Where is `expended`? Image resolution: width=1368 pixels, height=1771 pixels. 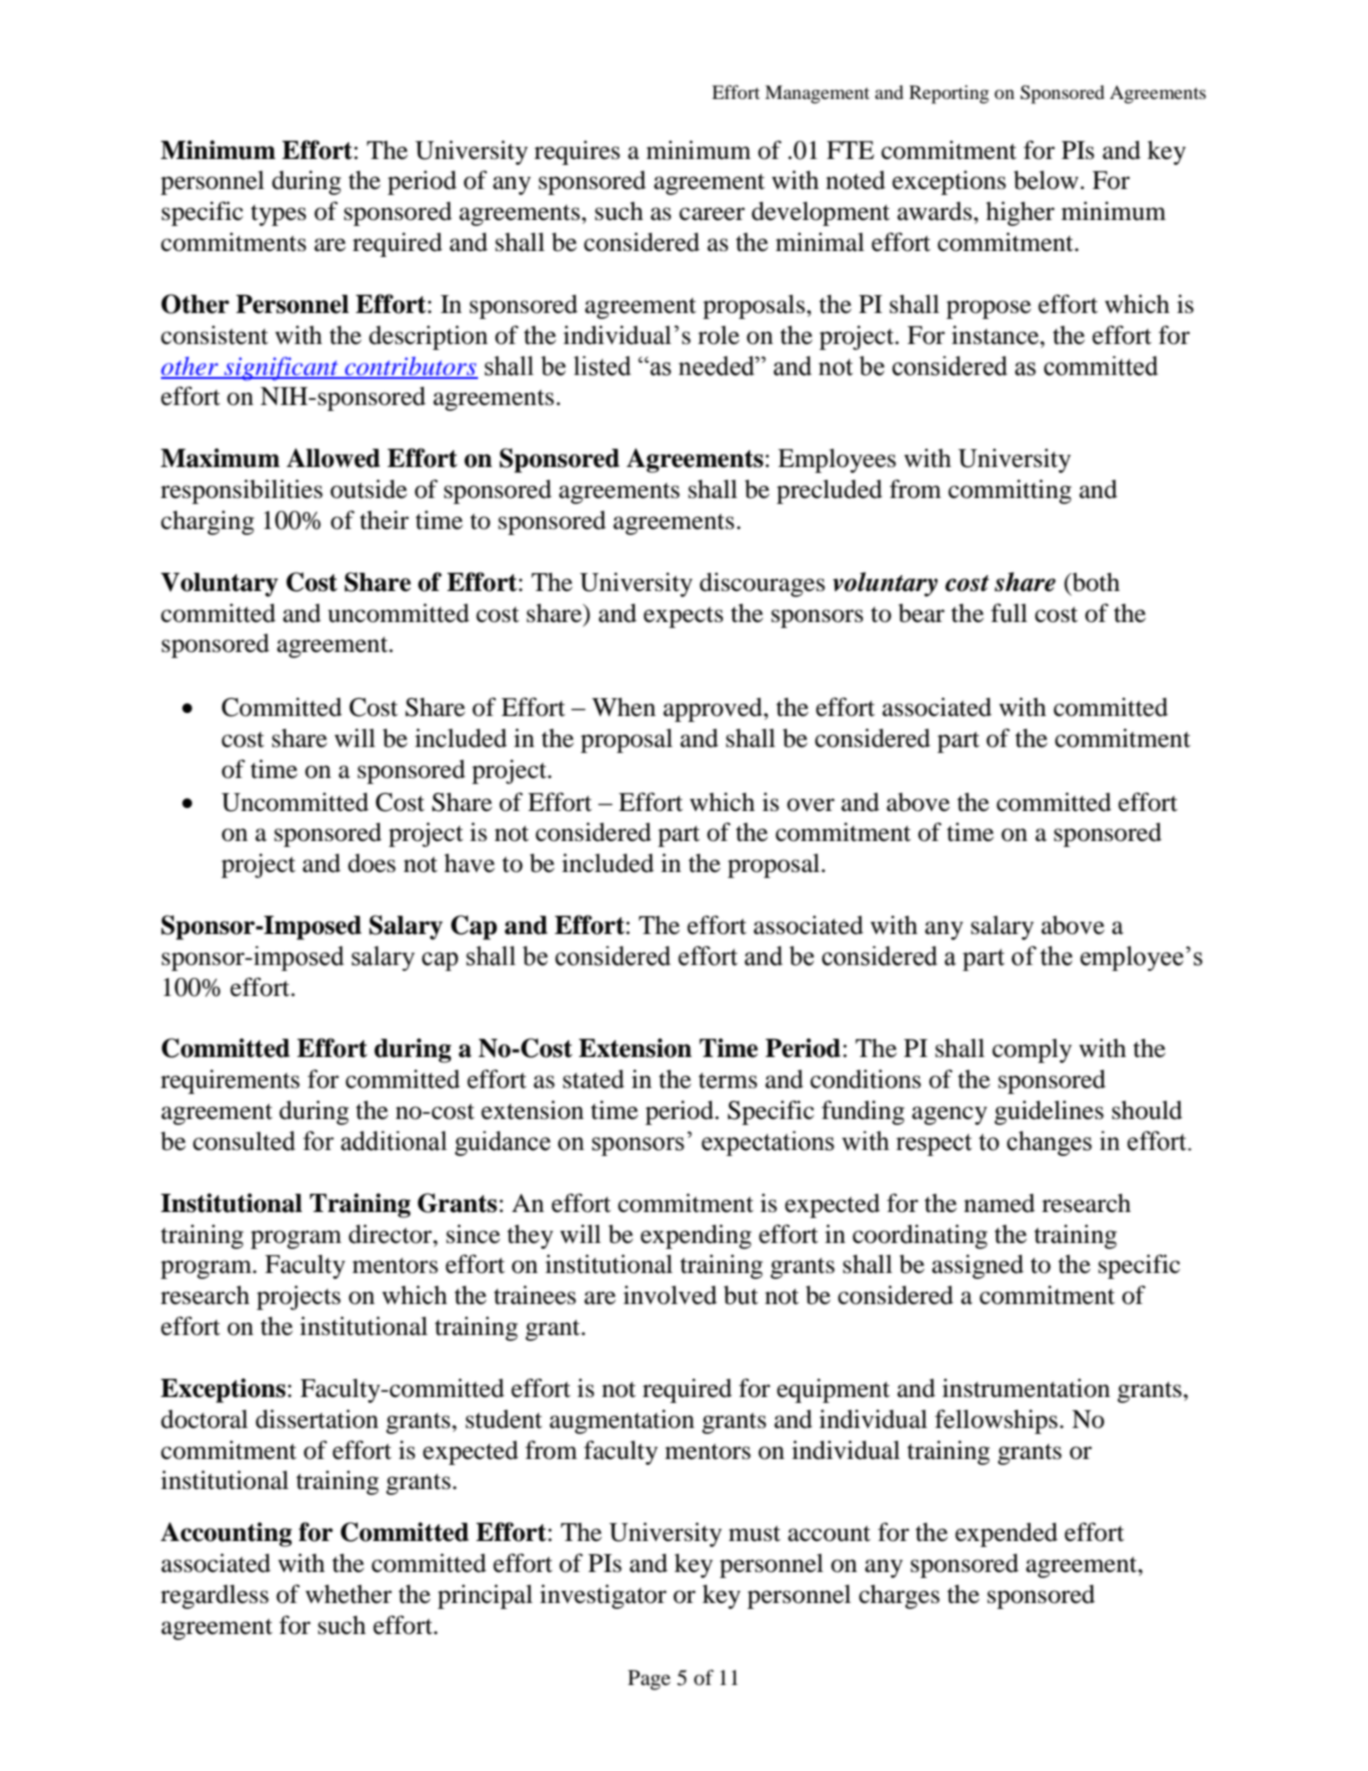 expended is located at coordinates (1006, 1535).
